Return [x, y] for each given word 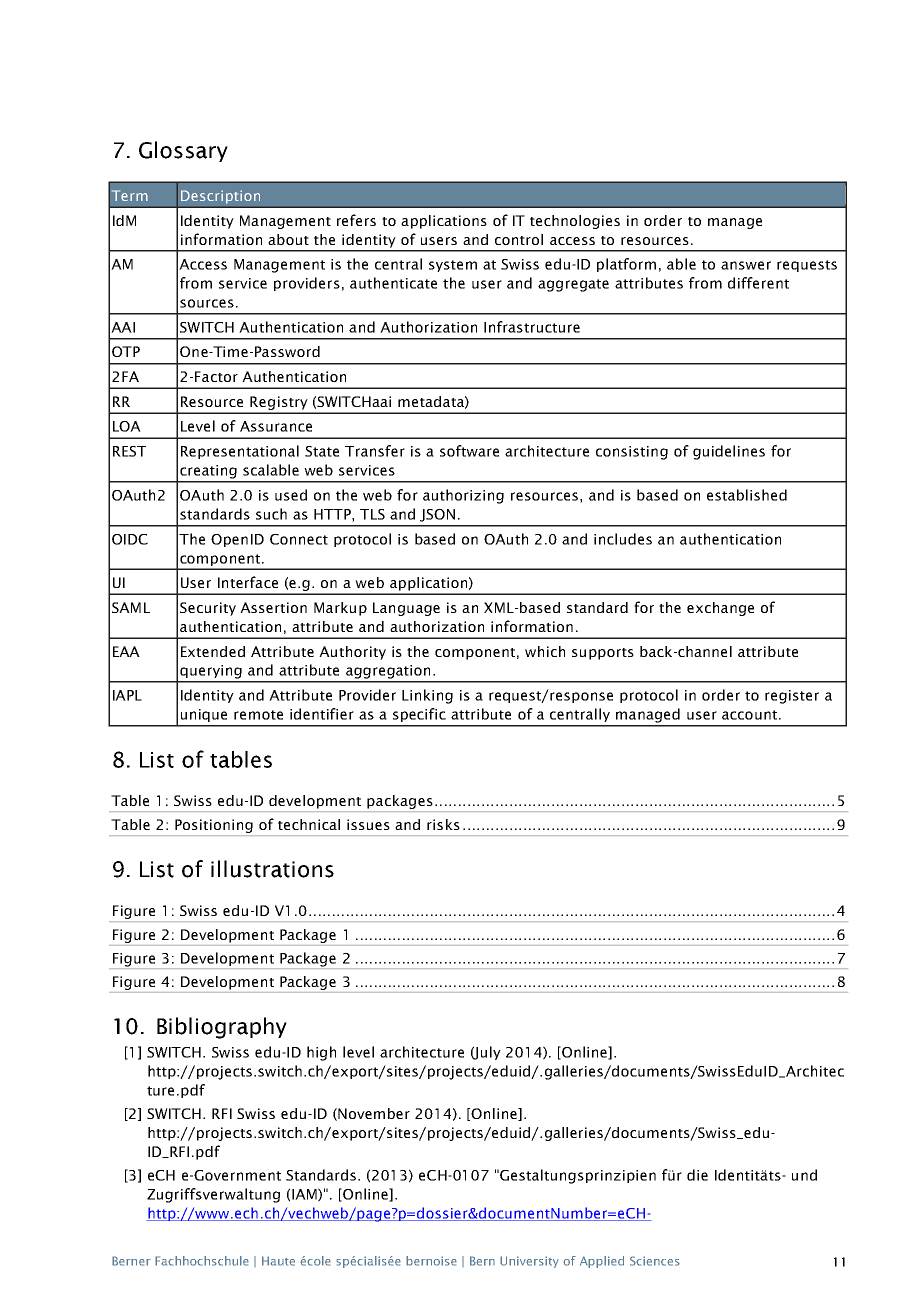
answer [746, 265]
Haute [278, 1261]
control [519, 239]
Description [220, 197]
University [529, 1262]
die [697, 1175]
